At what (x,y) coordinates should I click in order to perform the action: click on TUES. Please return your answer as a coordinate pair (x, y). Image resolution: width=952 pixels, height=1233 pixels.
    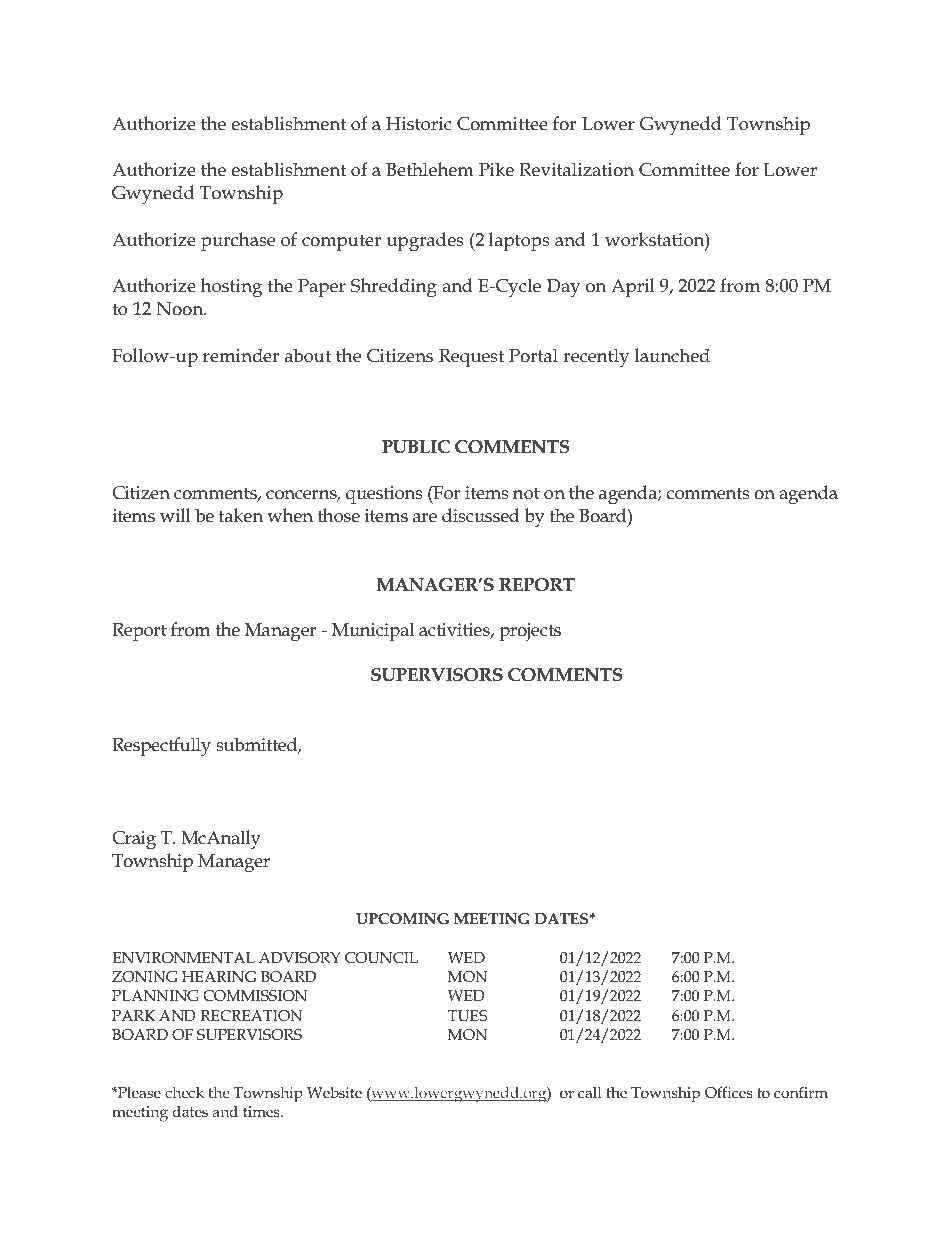
    Looking at the image, I should click on (468, 1016).
